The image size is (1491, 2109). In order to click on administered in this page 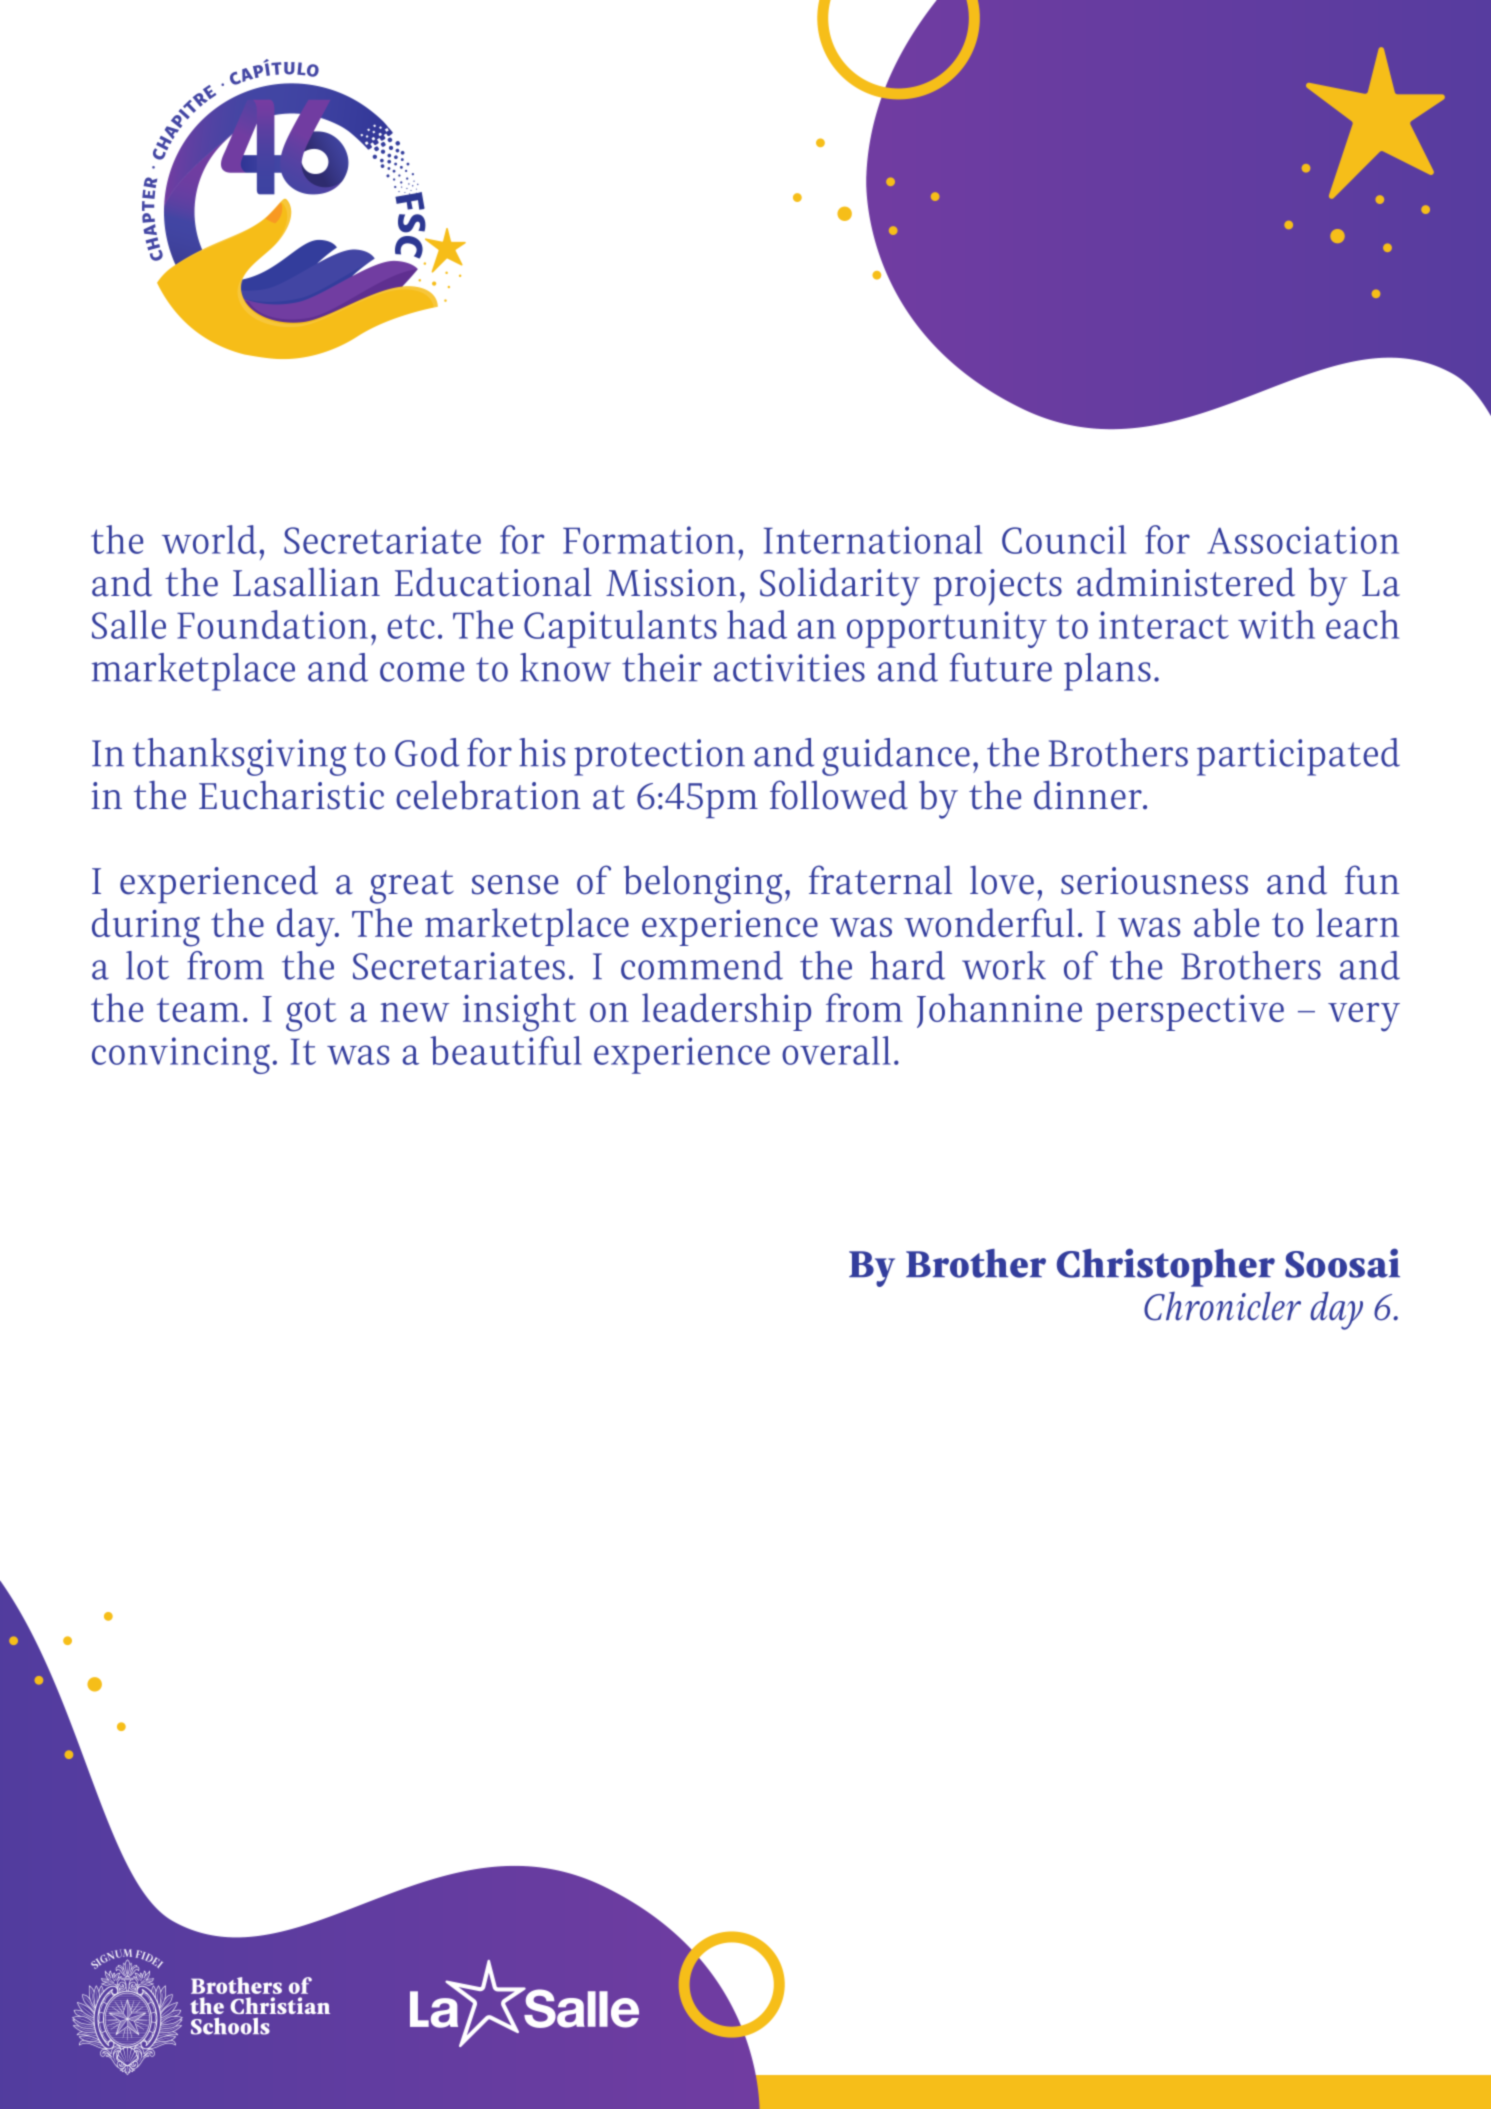, I will do `click(1186, 582)`.
